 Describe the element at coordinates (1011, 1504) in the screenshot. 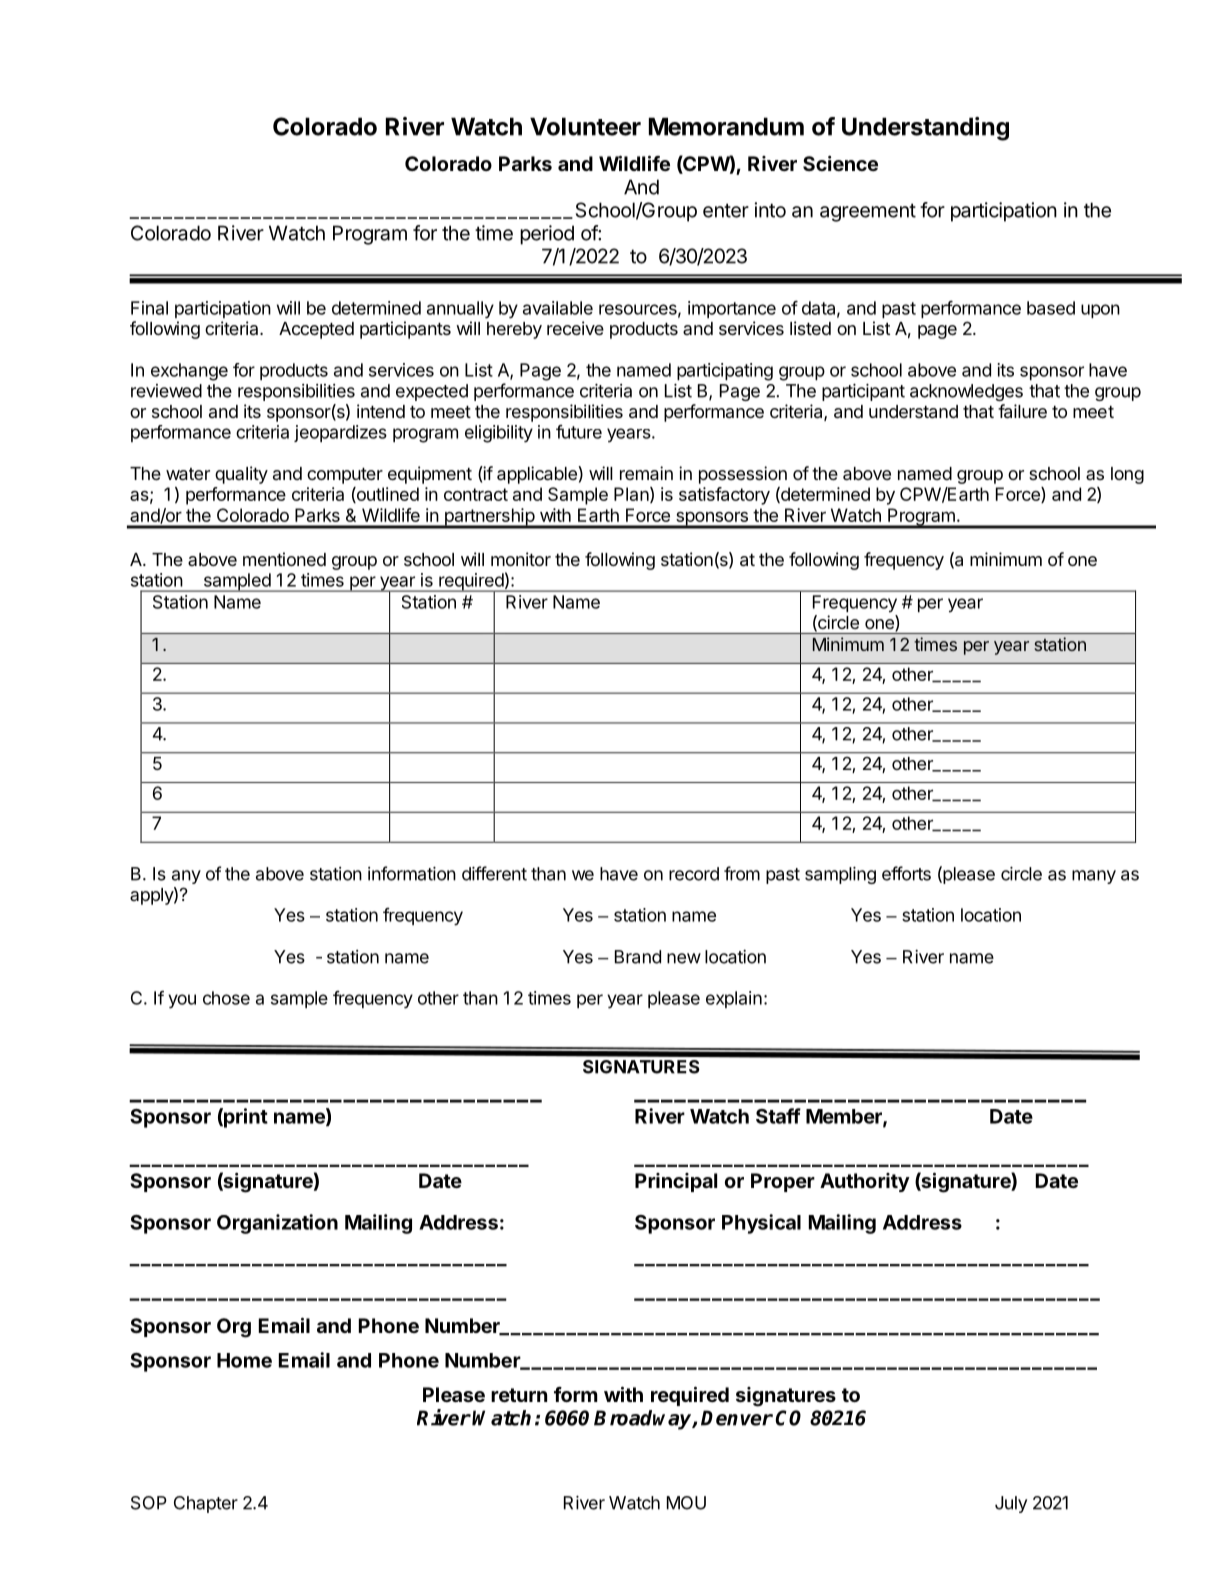

I see `July` at that location.
